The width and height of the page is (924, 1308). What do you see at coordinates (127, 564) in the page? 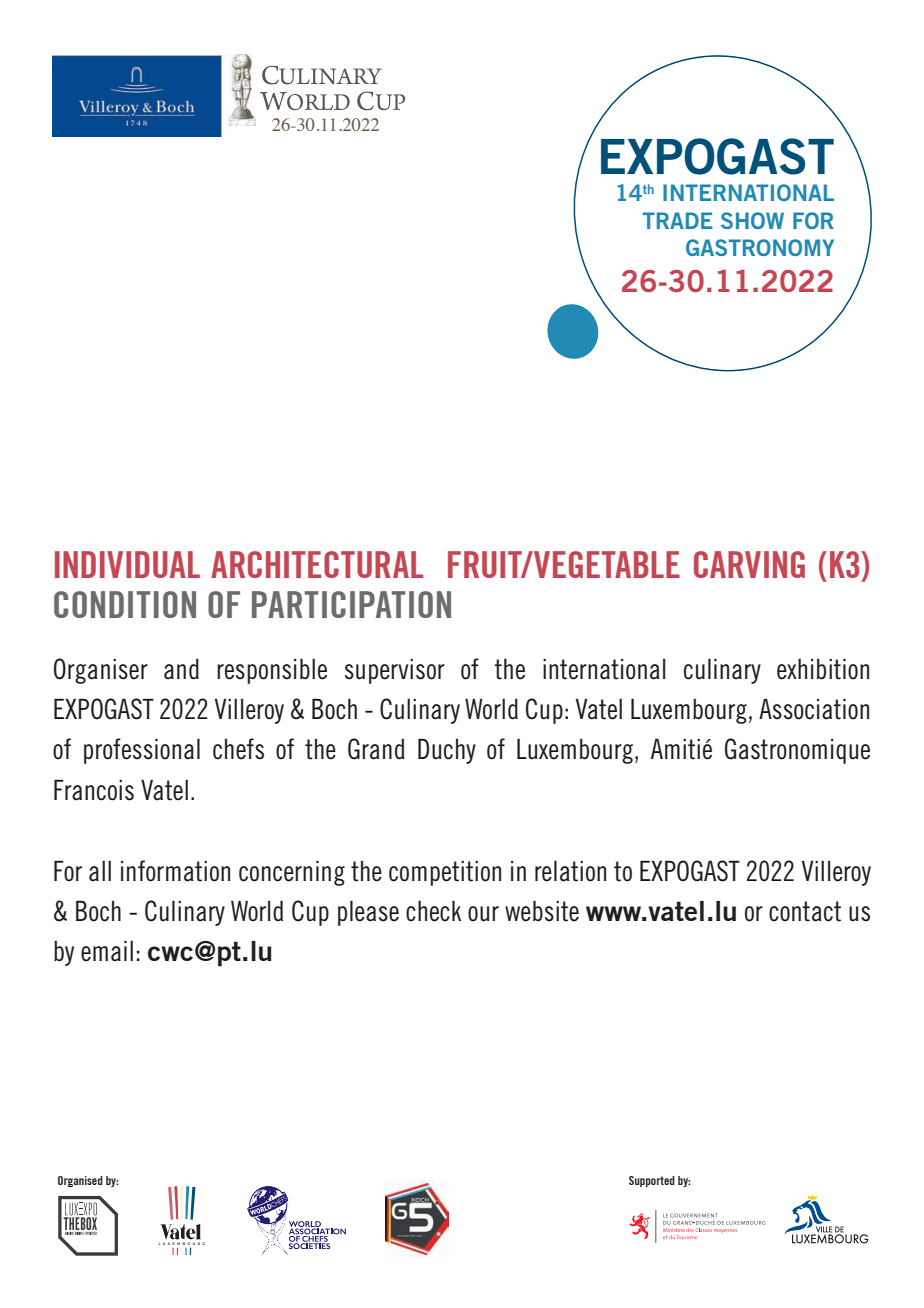
I see `INDIVIDUAL` at bounding box center [127, 564].
